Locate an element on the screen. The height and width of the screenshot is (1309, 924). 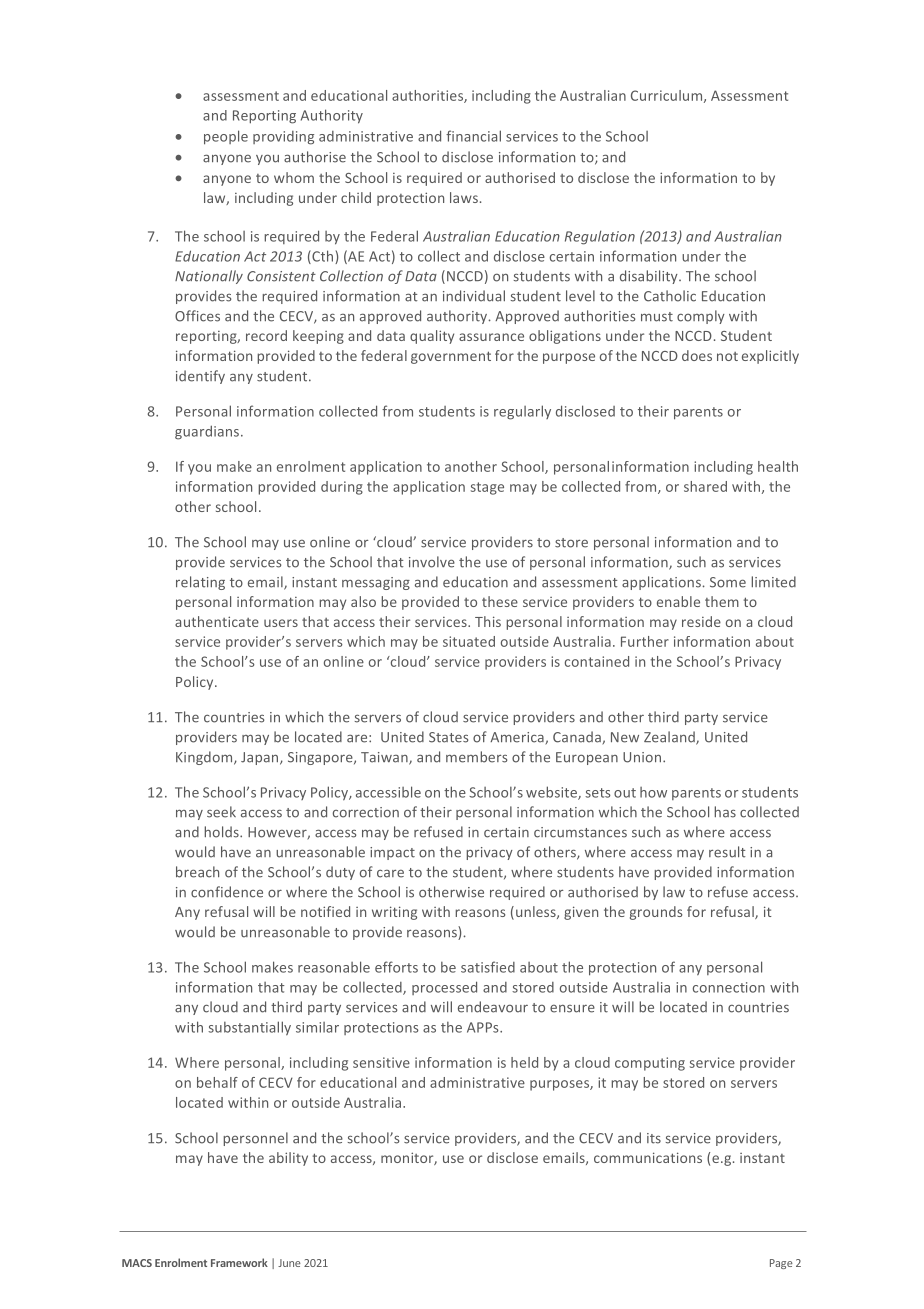
Page is located at coordinates (781, 1264).
